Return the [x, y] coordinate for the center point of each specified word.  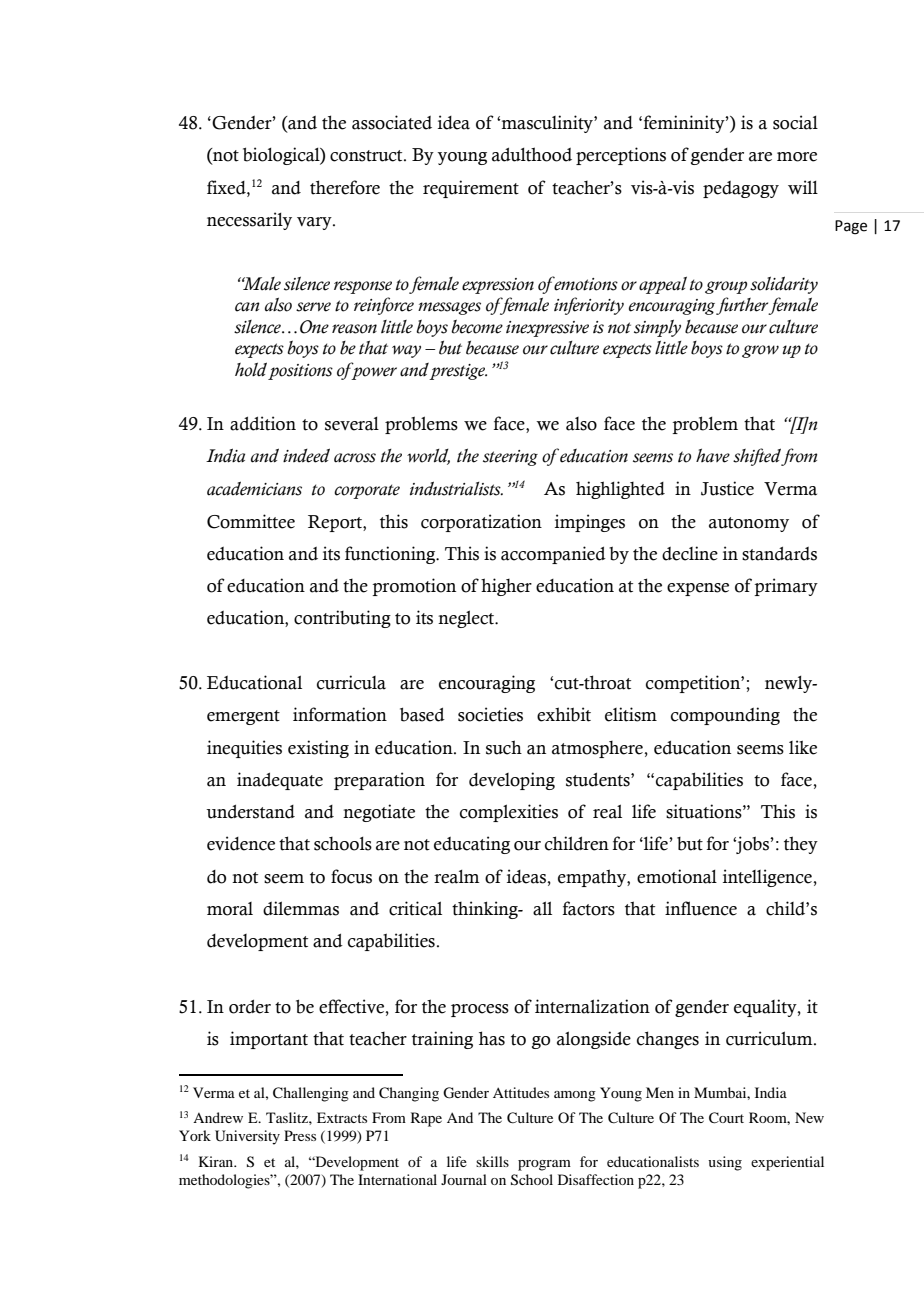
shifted [757, 457]
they [801, 845]
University [247, 1137]
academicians [254, 488]
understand [250, 812]
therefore [345, 187]
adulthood [532, 154]
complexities [509, 813]
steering [510, 458]
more [797, 157]
